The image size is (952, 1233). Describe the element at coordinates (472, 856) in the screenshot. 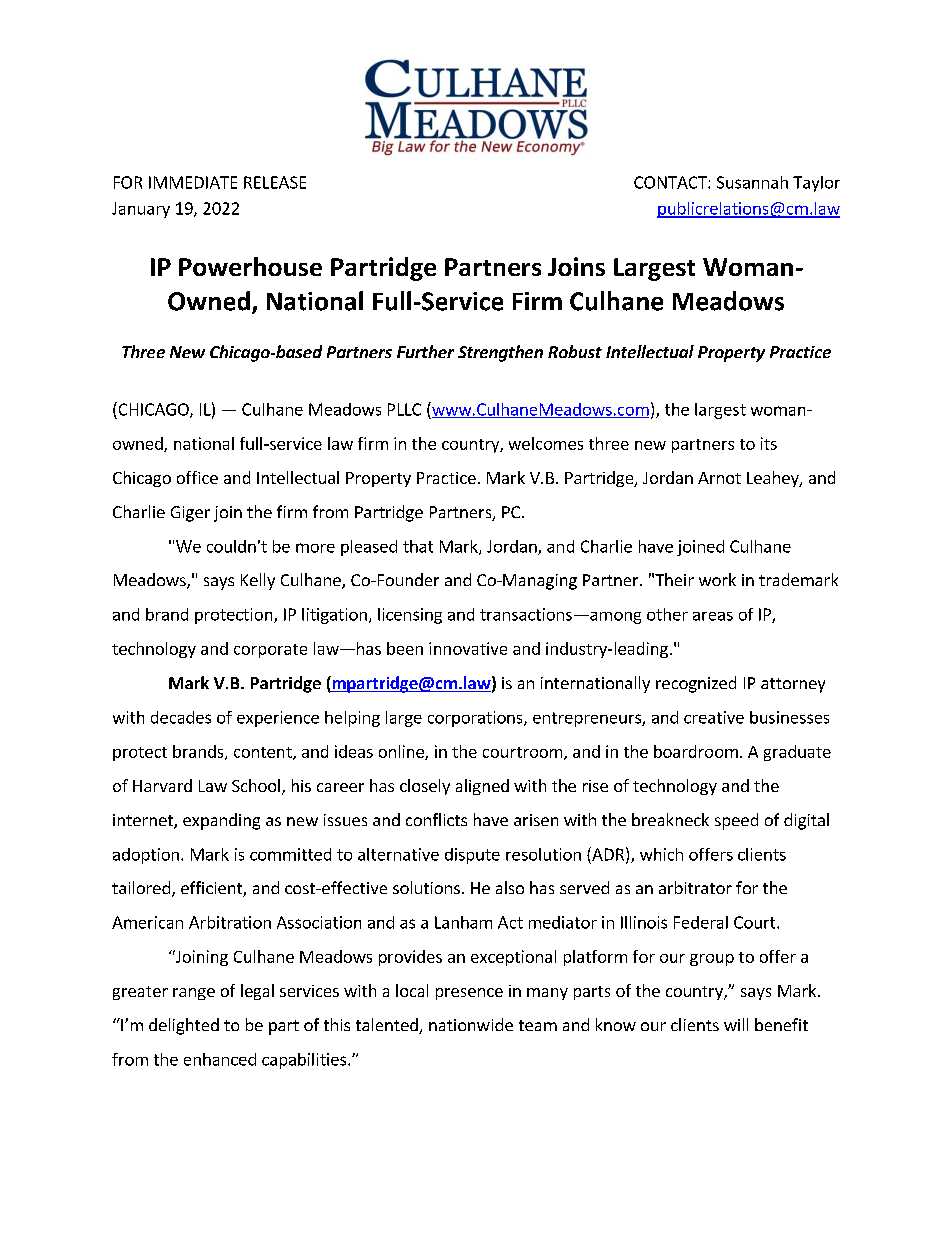

I see `dispute` at that location.
